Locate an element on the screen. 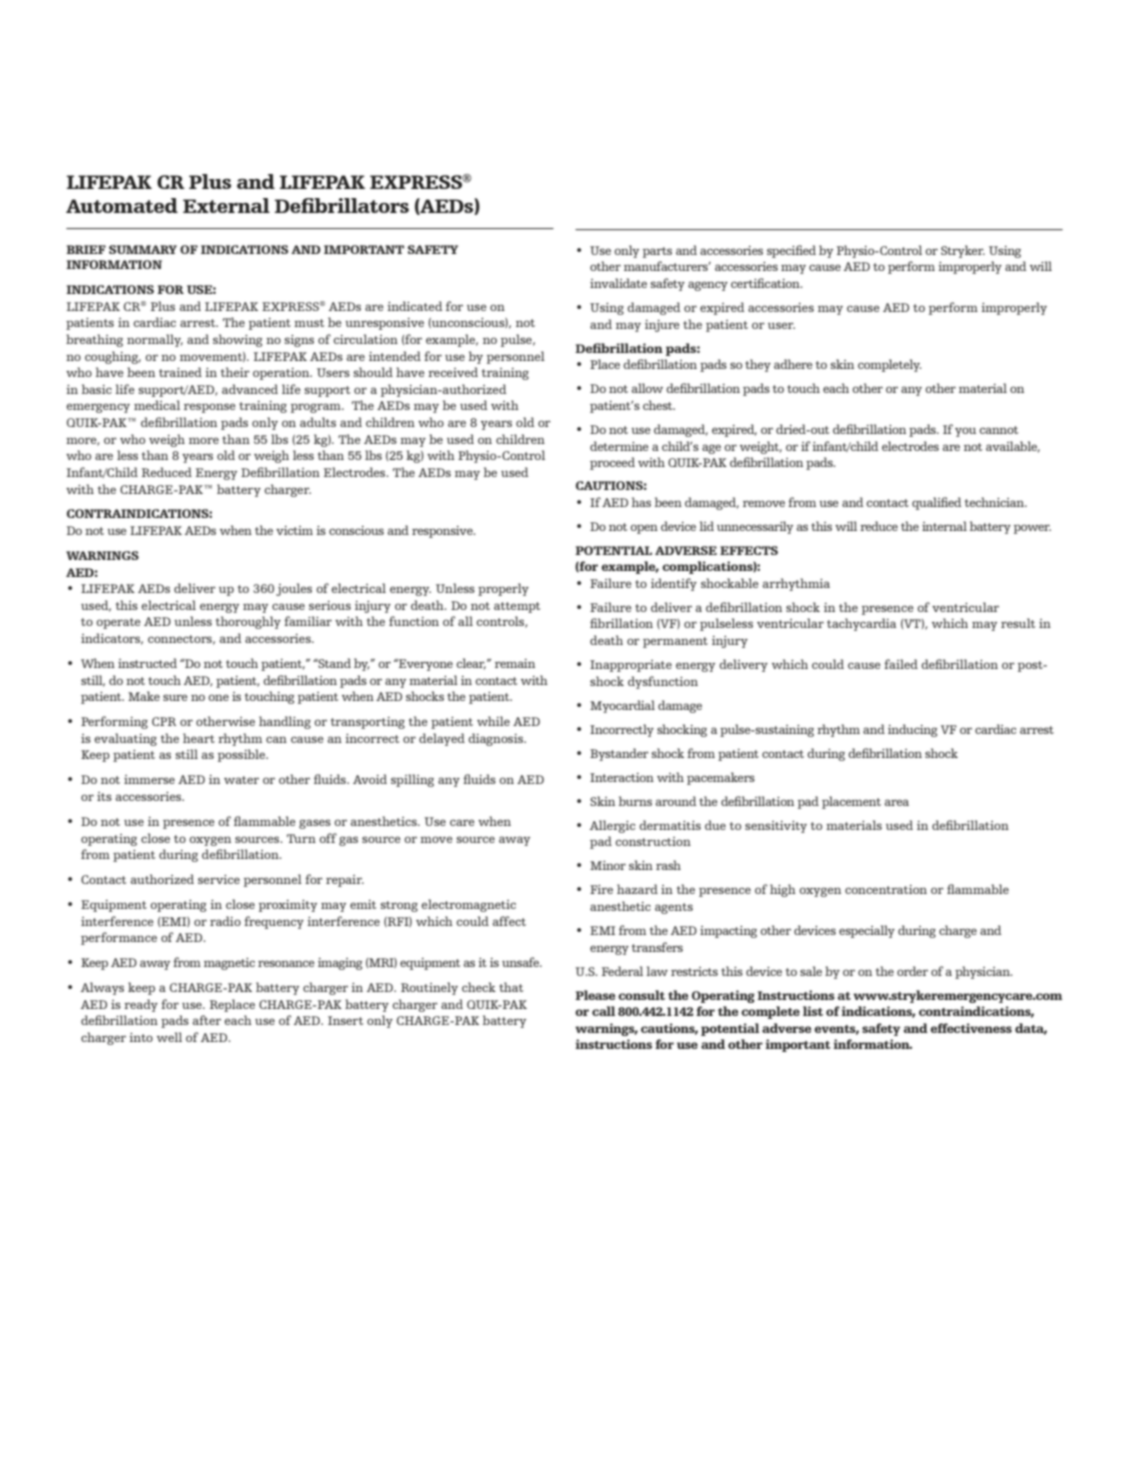  External is located at coordinates (226, 205).
